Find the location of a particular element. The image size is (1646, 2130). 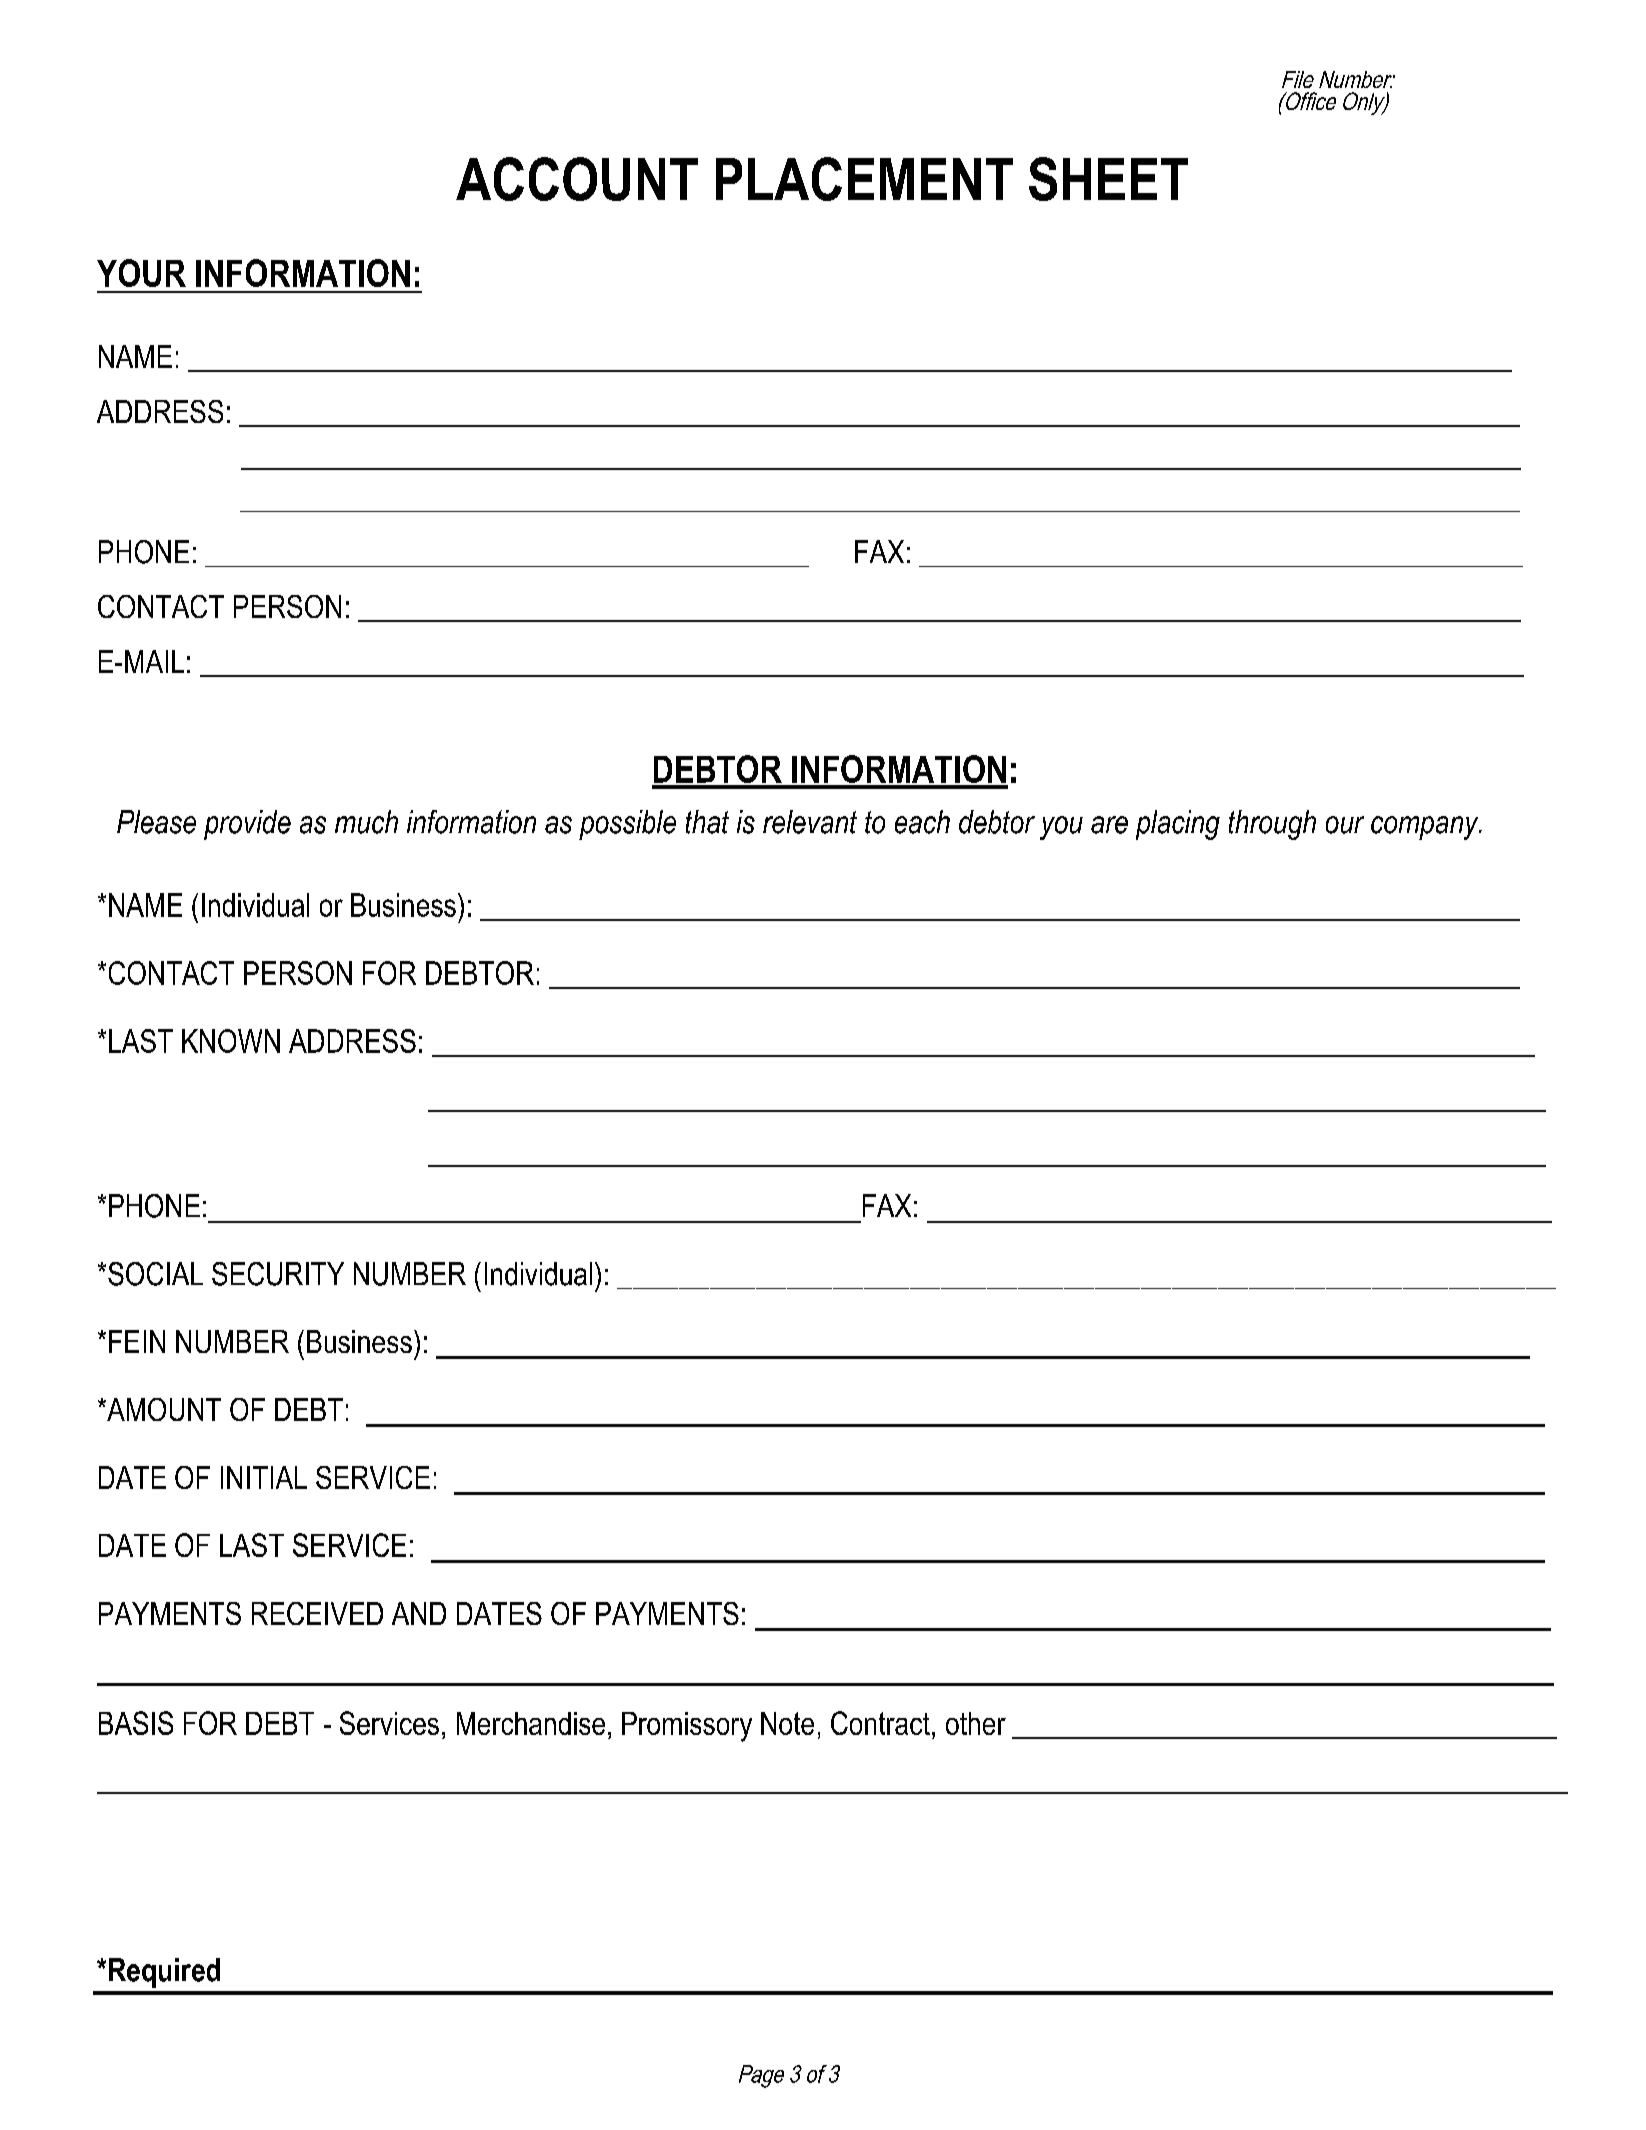

INITIAL is located at coordinates (264, 1477).
